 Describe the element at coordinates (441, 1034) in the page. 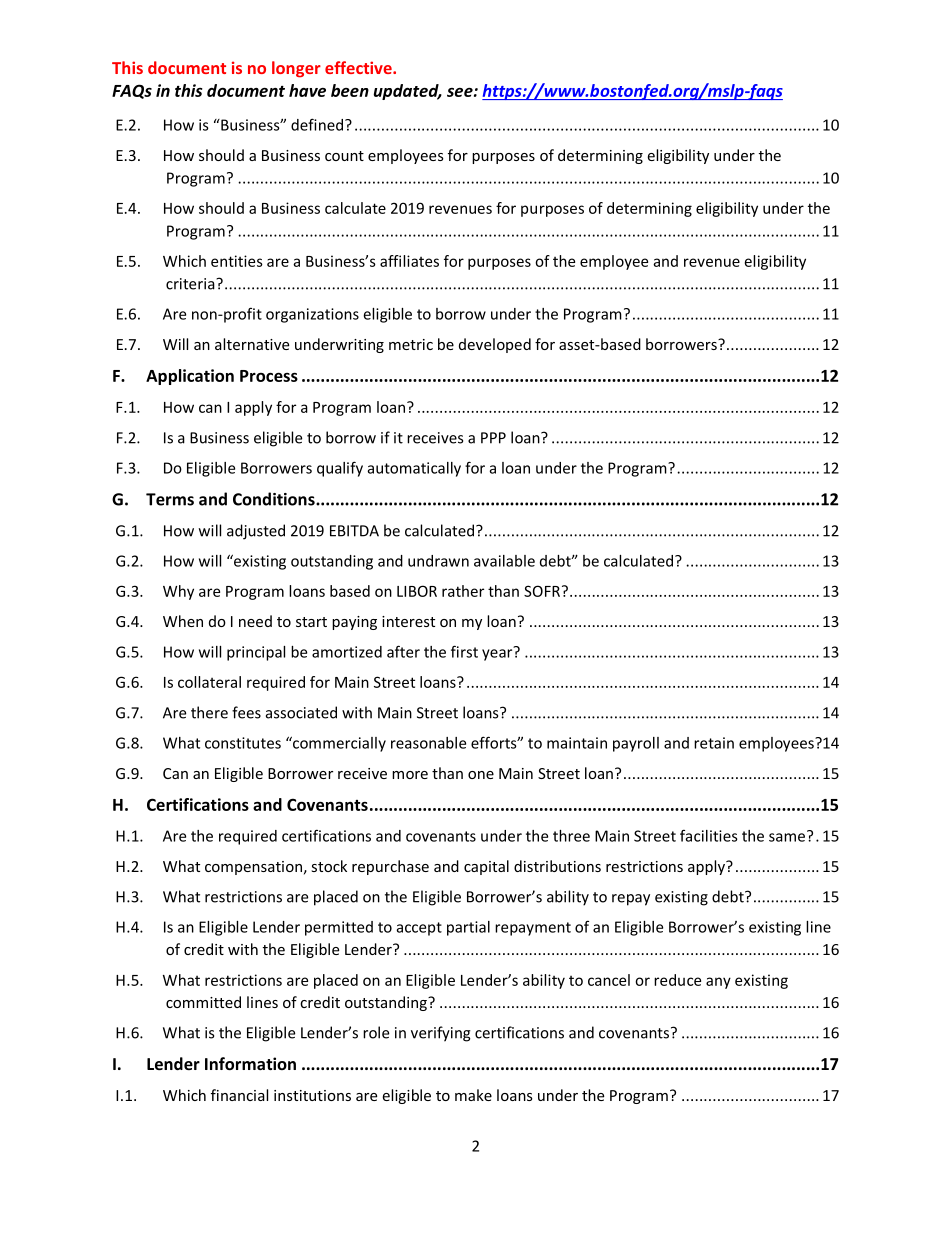

I see `verifying` at that location.
